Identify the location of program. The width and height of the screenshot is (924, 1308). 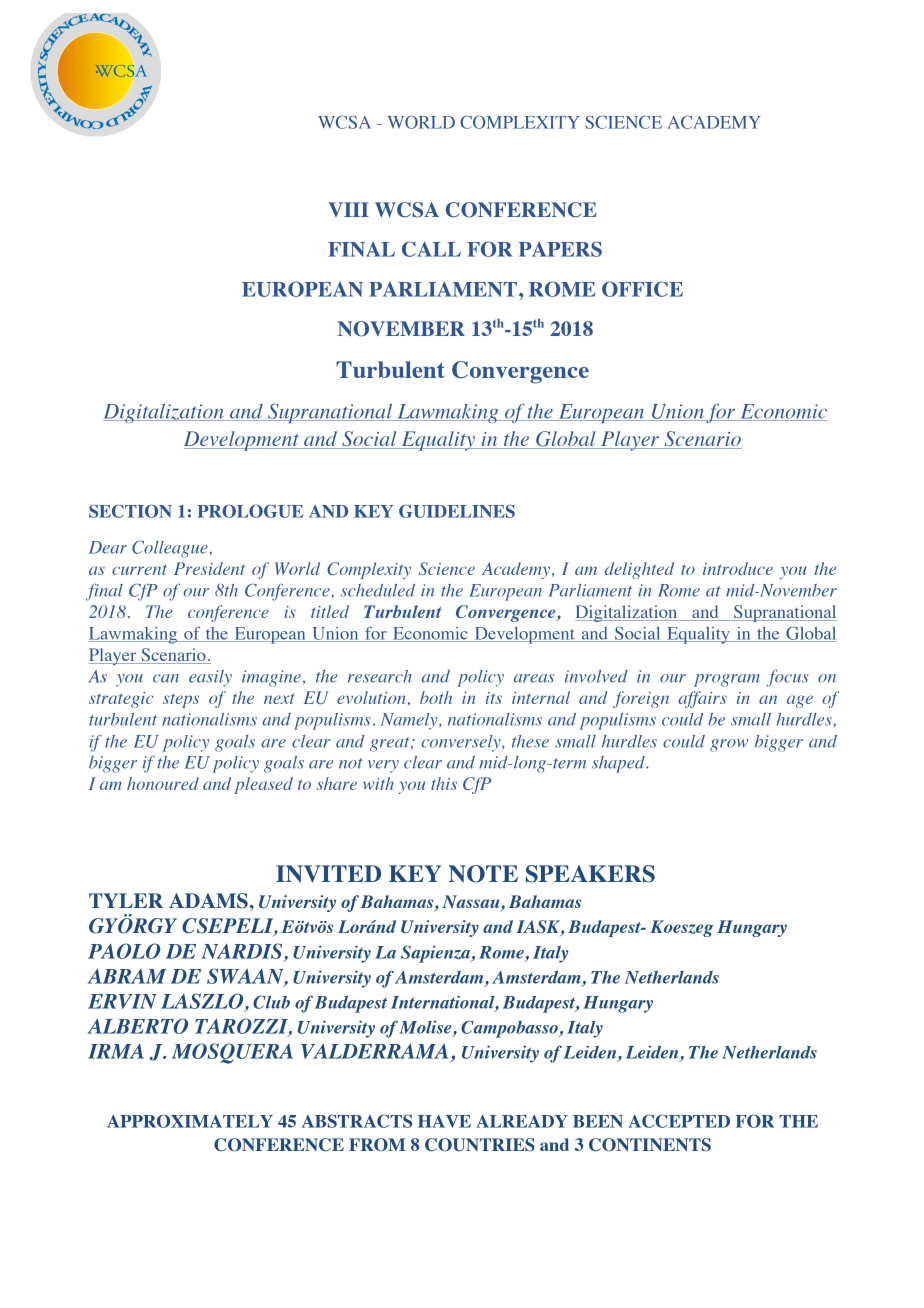
(727, 680).
